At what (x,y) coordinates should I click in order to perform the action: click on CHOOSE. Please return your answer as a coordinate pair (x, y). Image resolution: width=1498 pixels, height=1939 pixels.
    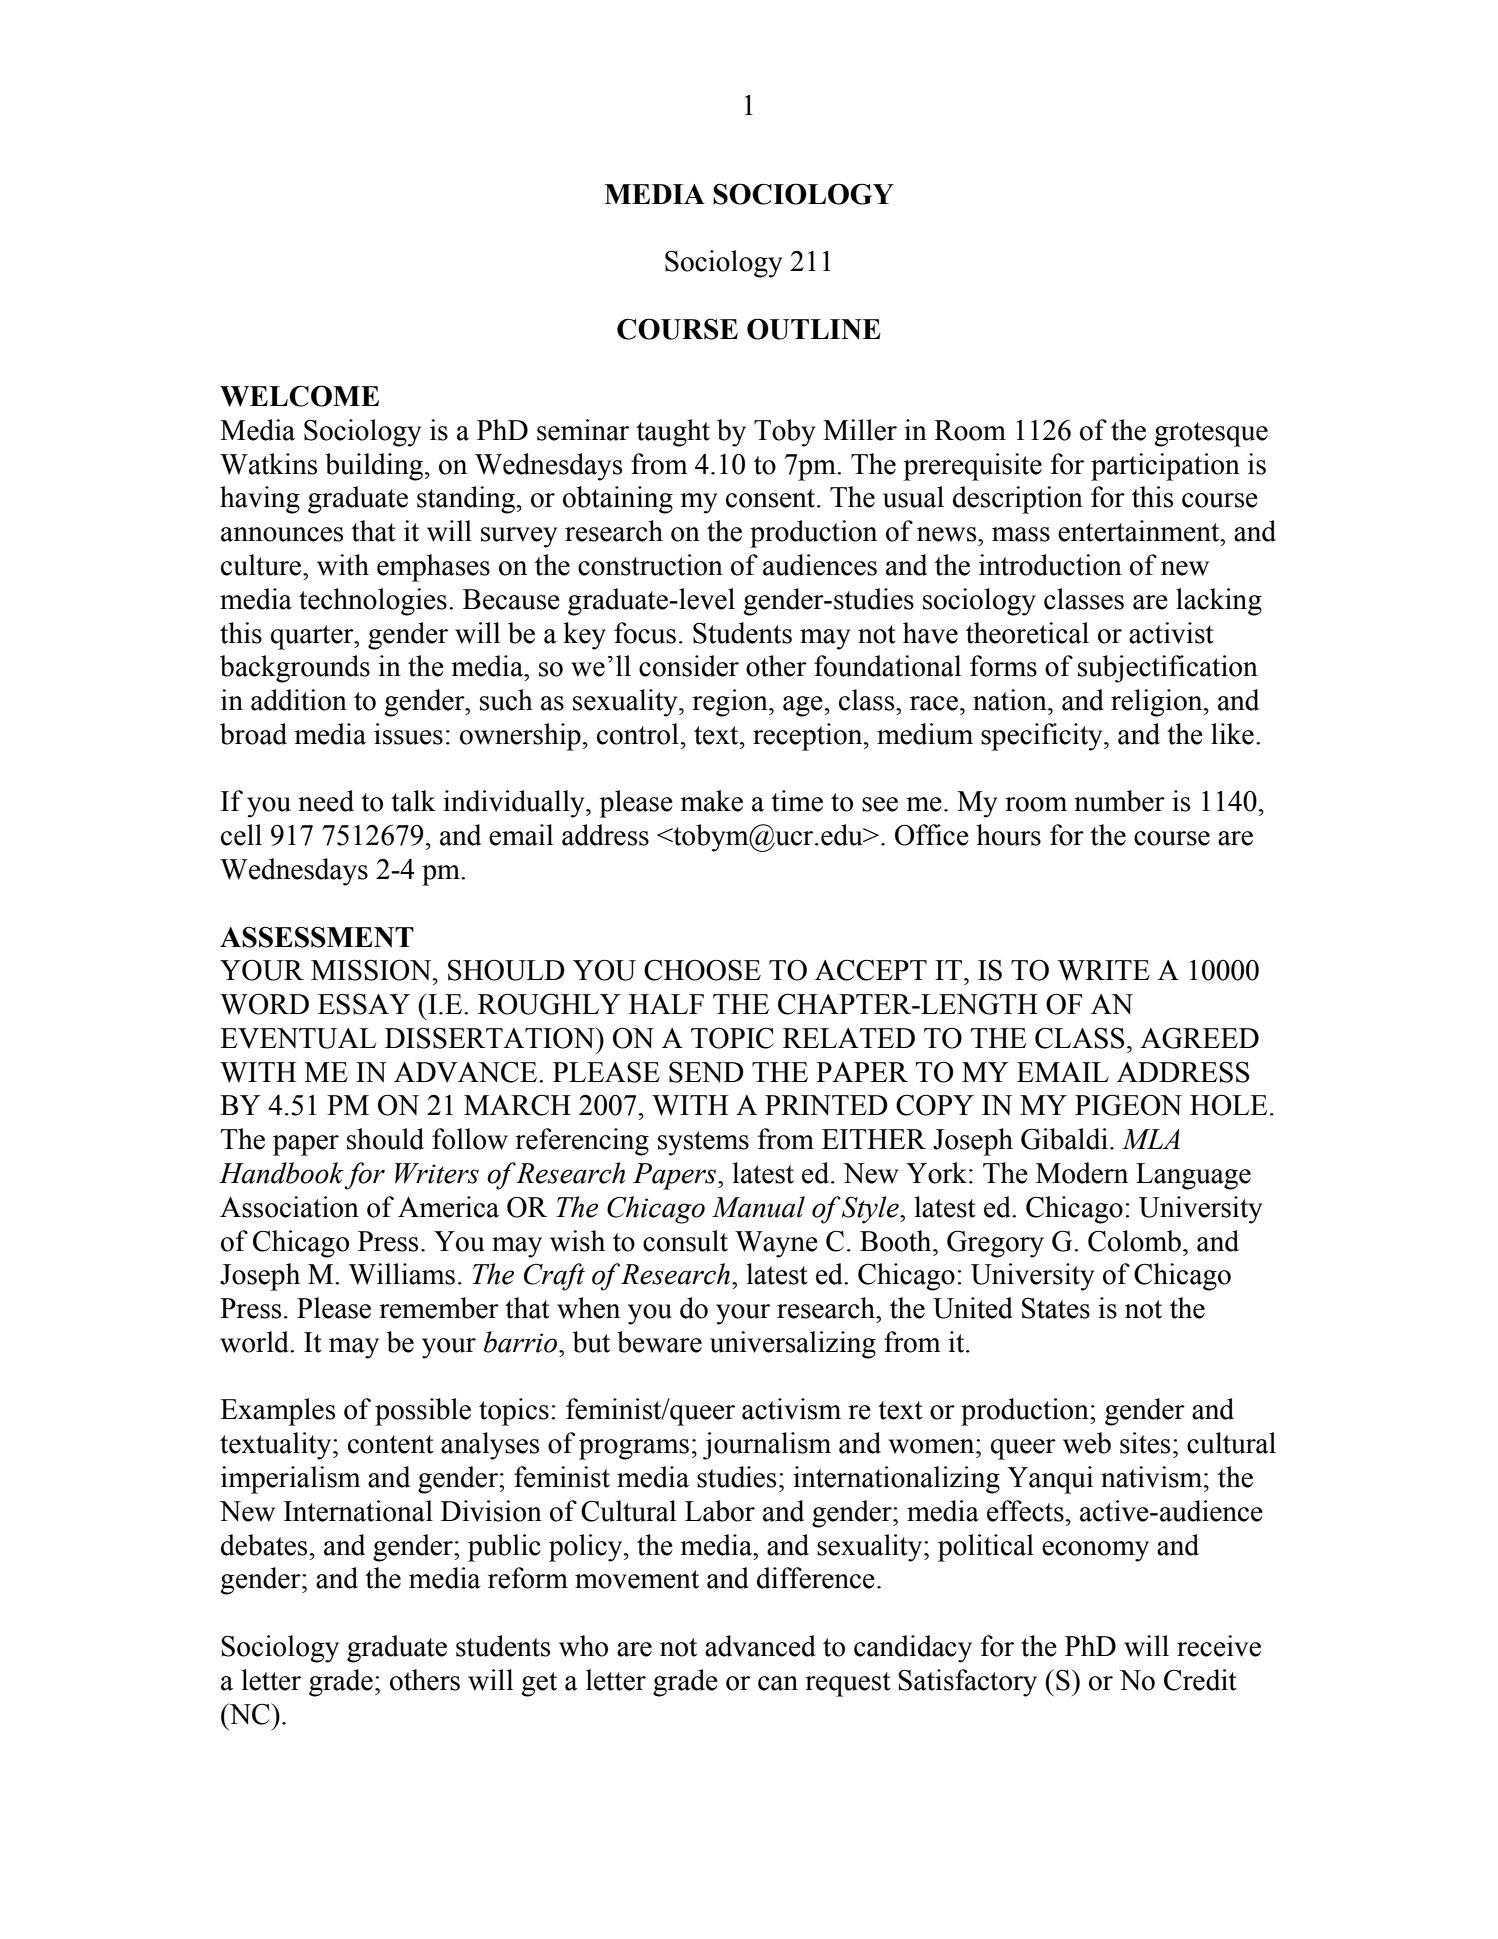
    Looking at the image, I should click on (702, 970).
